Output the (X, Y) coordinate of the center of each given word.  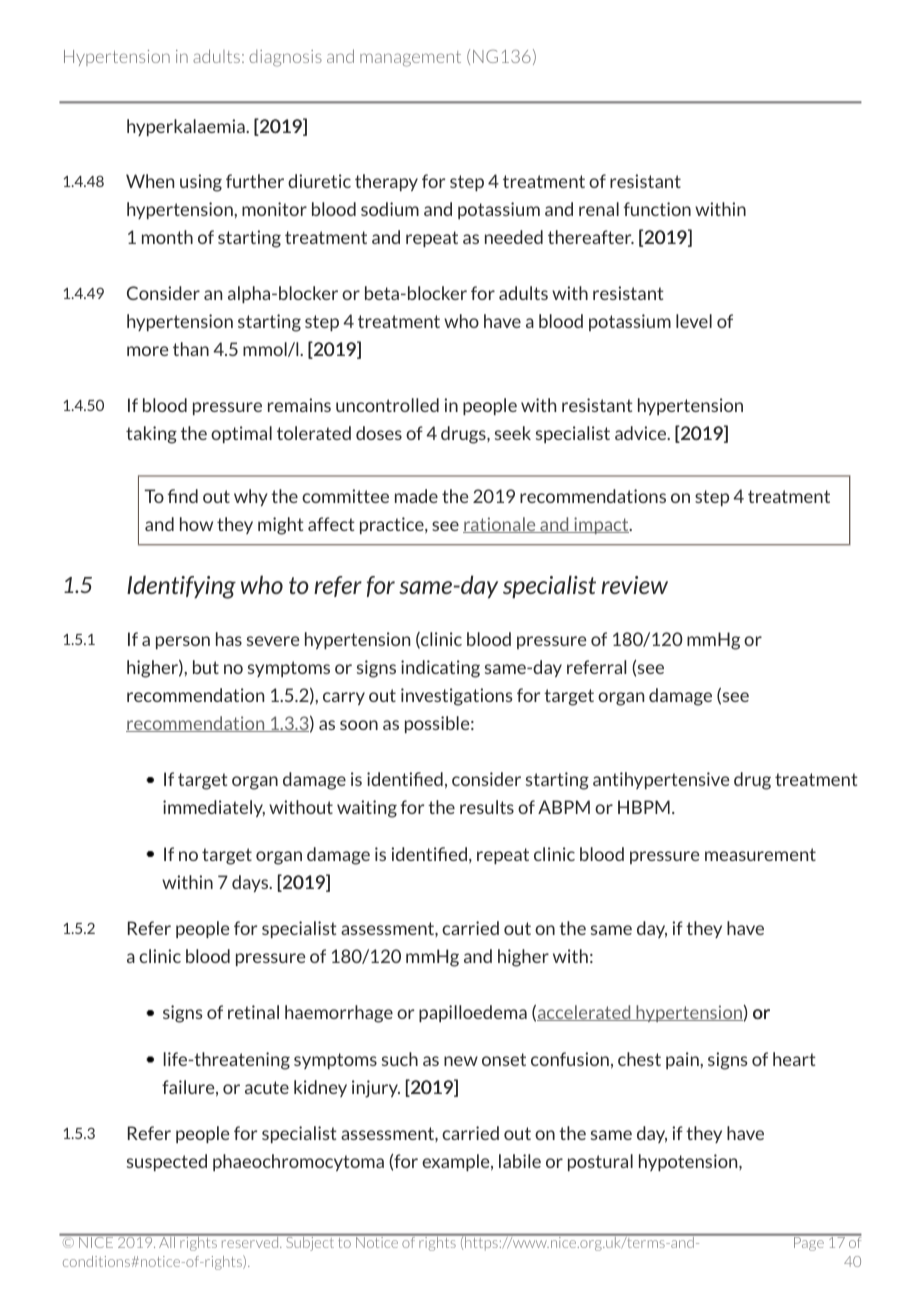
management (410, 59)
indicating (440, 669)
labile (520, 1161)
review (634, 585)
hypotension (689, 1162)
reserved (250, 1241)
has (229, 639)
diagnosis (285, 58)
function (657, 209)
